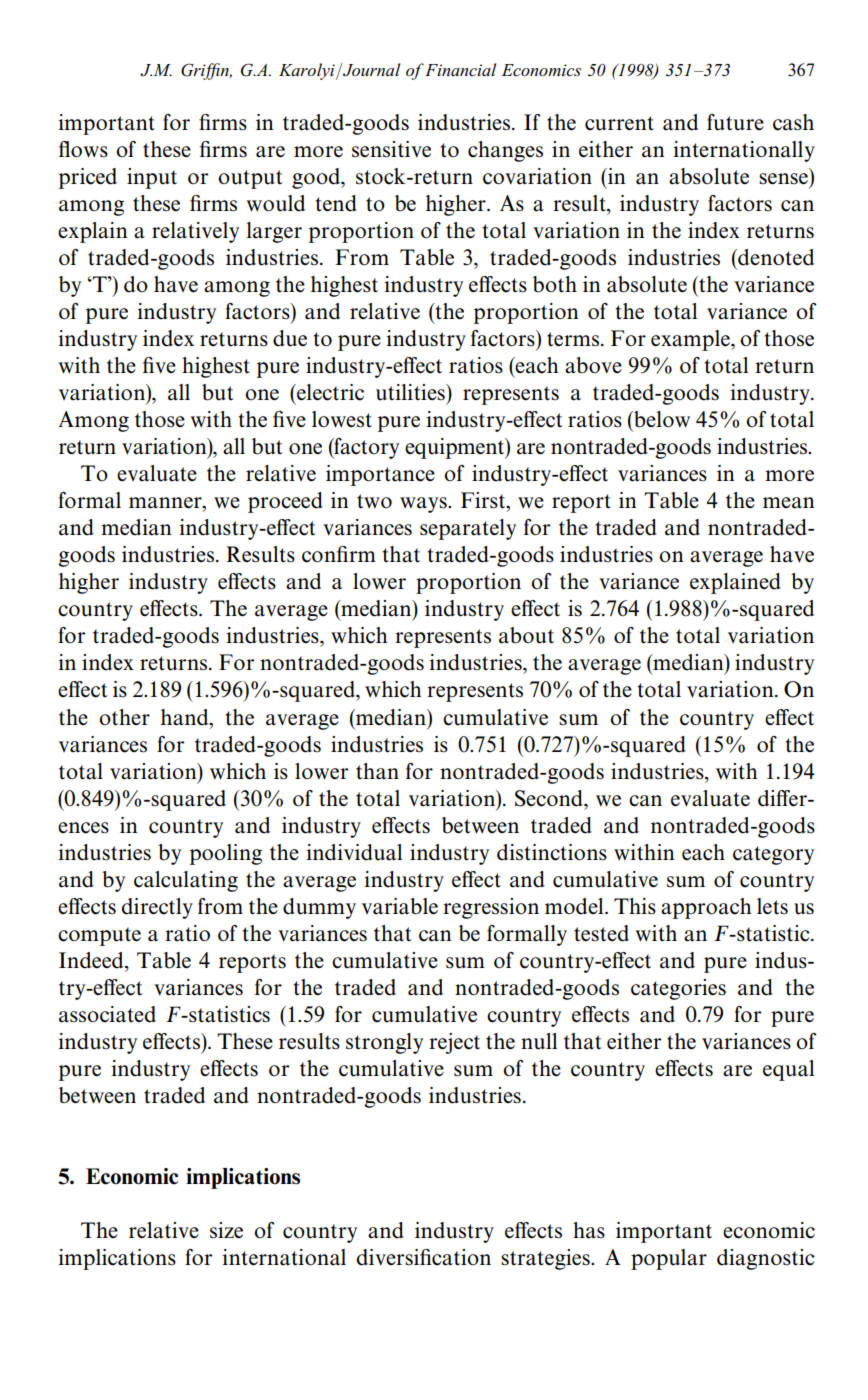  What do you see at coordinates (226, 1230) in the screenshot?
I see `size` at bounding box center [226, 1230].
